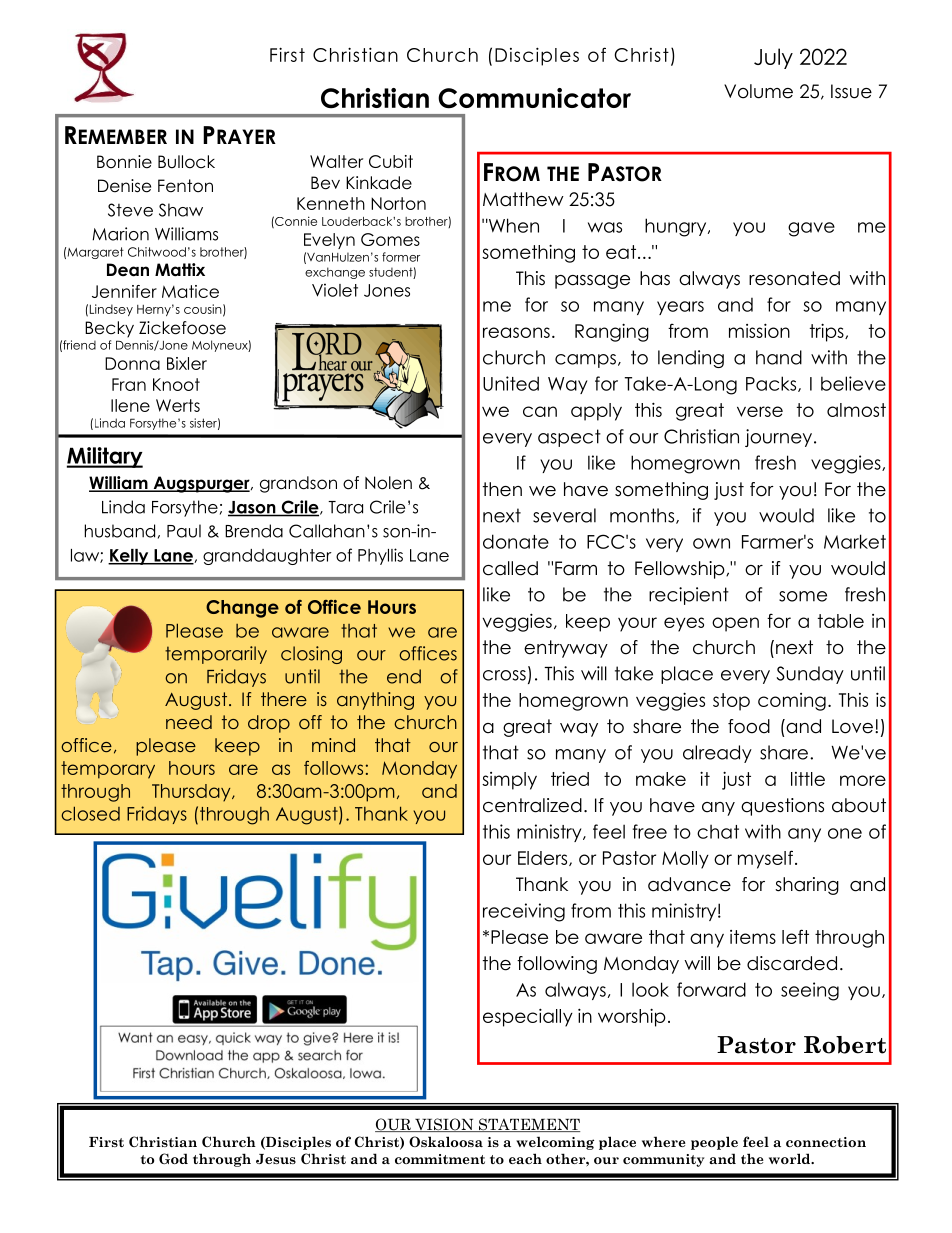 The width and height of the image is (952, 1233). Describe the element at coordinates (510, 568) in the image. I see `called` at that location.
